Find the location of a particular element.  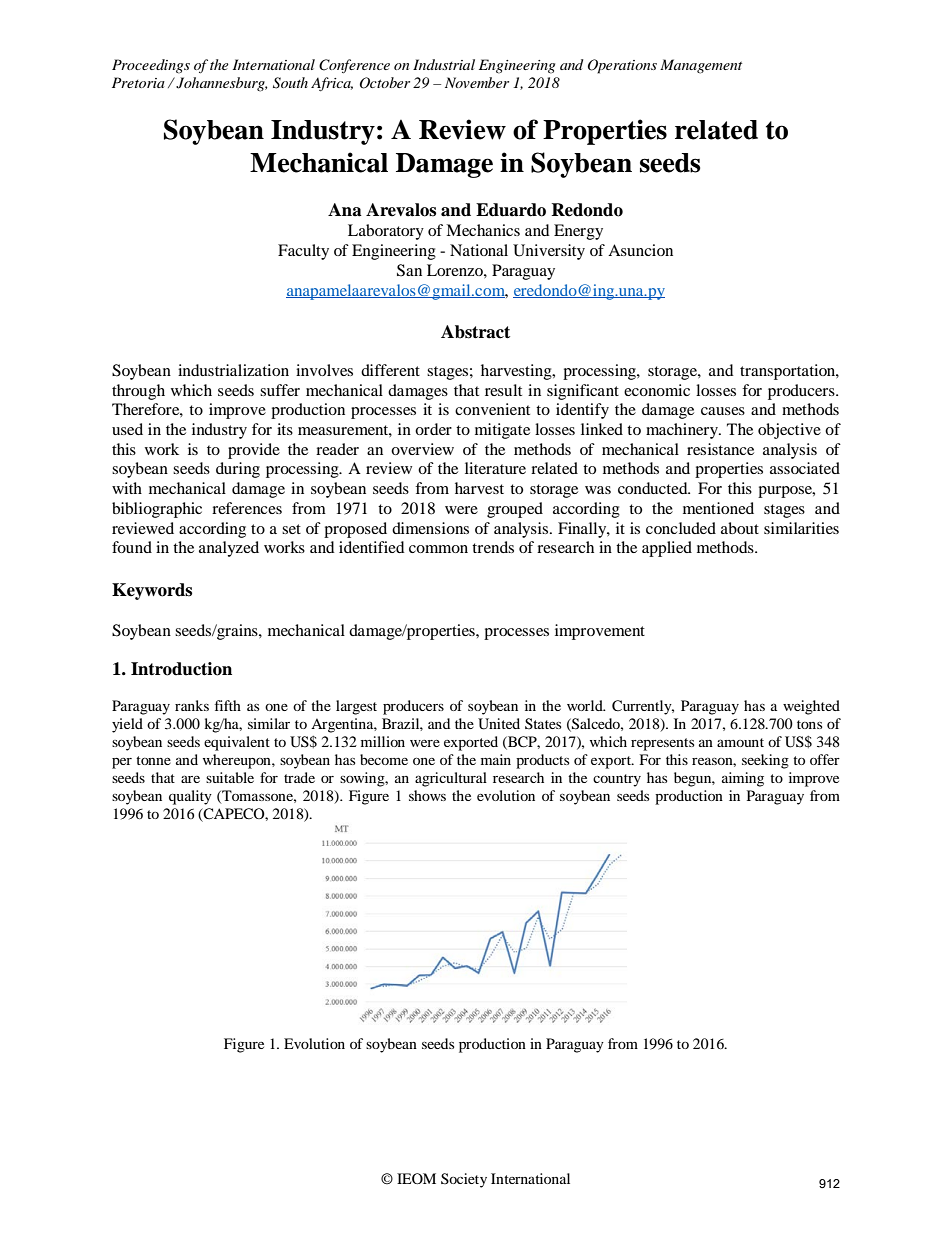

November is located at coordinates (477, 82).
